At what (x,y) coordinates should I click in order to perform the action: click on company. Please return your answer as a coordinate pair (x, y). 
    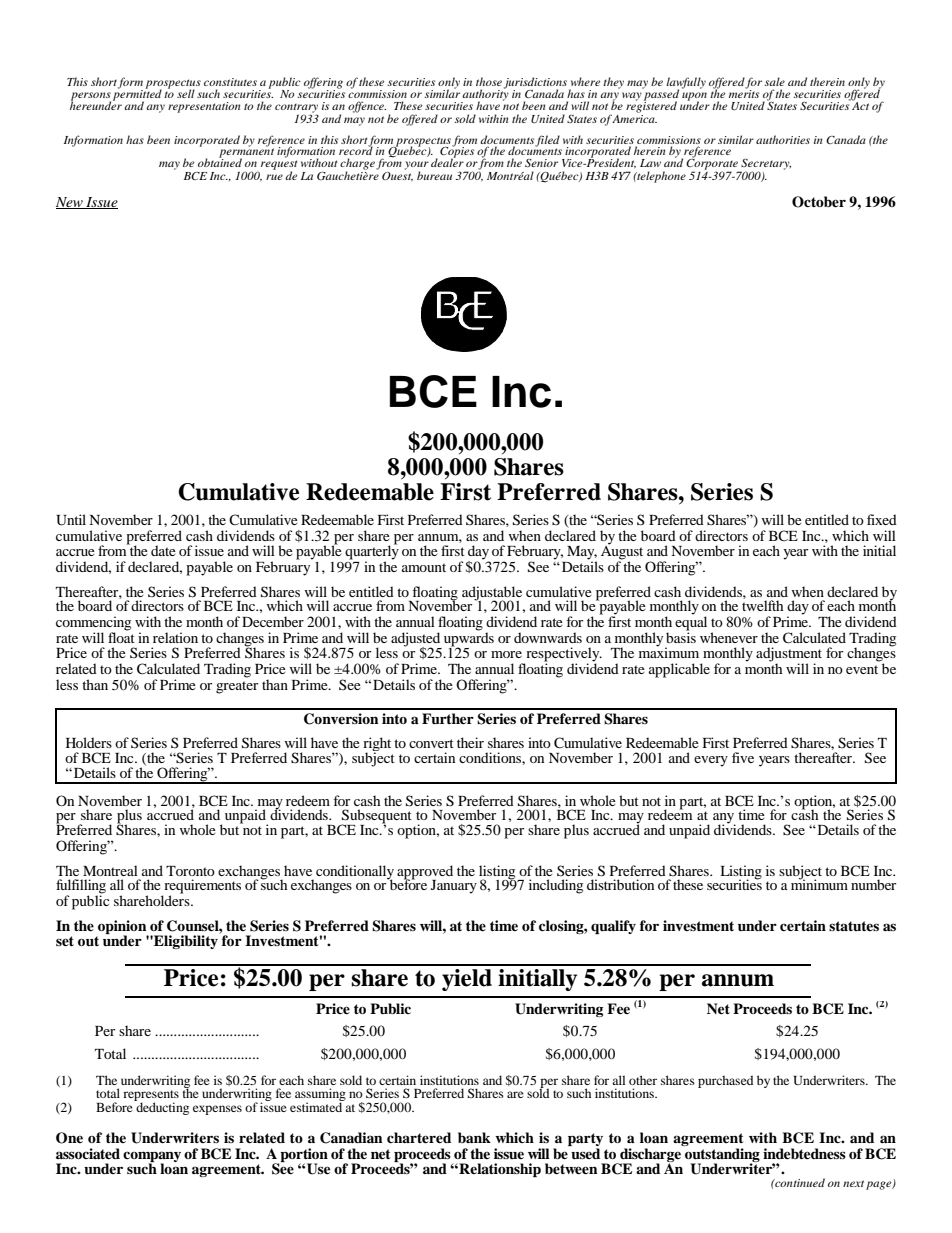
    Looking at the image, I should click on (152, 1157).
